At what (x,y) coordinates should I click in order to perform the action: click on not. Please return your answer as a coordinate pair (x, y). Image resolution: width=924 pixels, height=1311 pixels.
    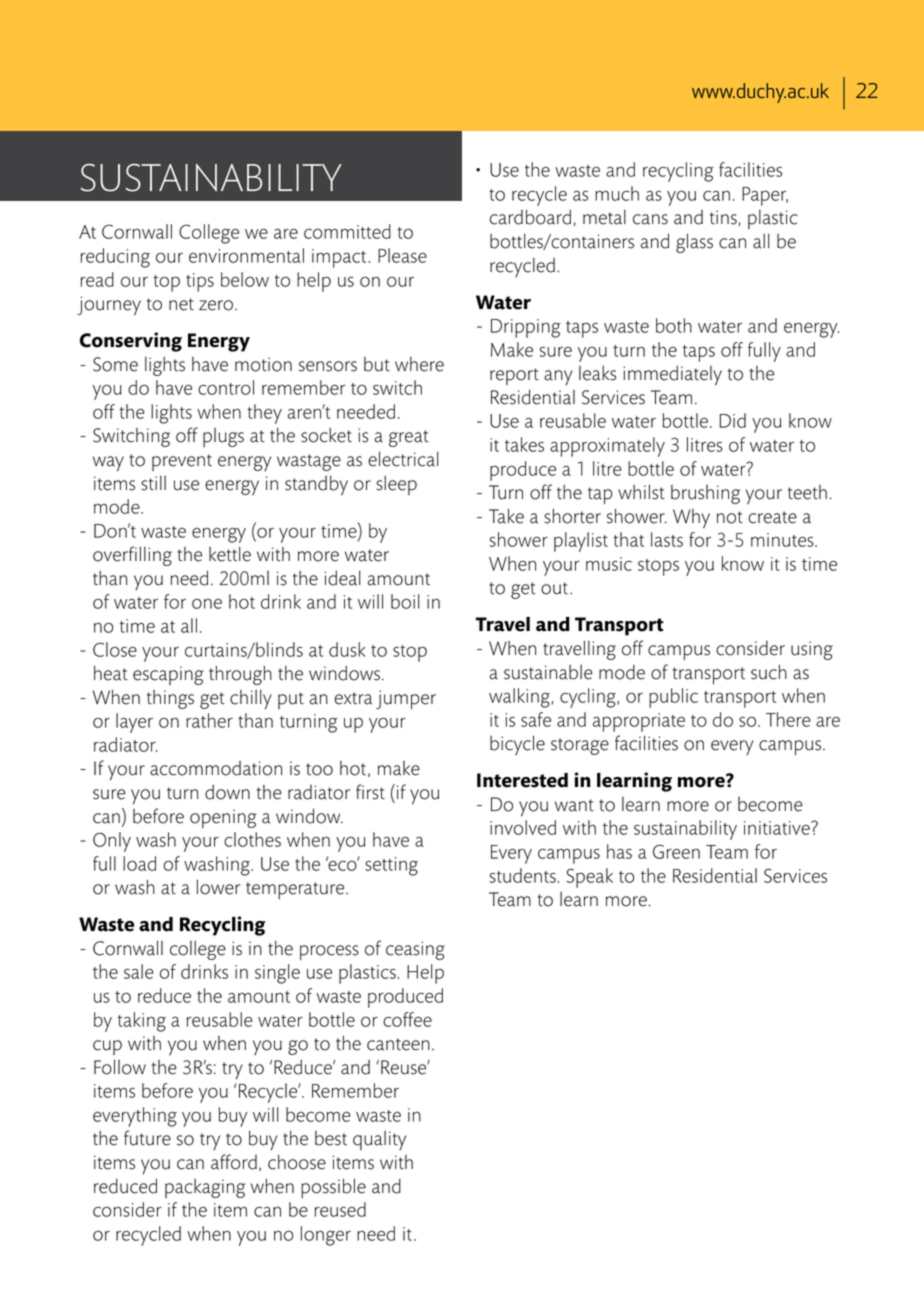
    Looking at the image, I should click on (730, 517).
